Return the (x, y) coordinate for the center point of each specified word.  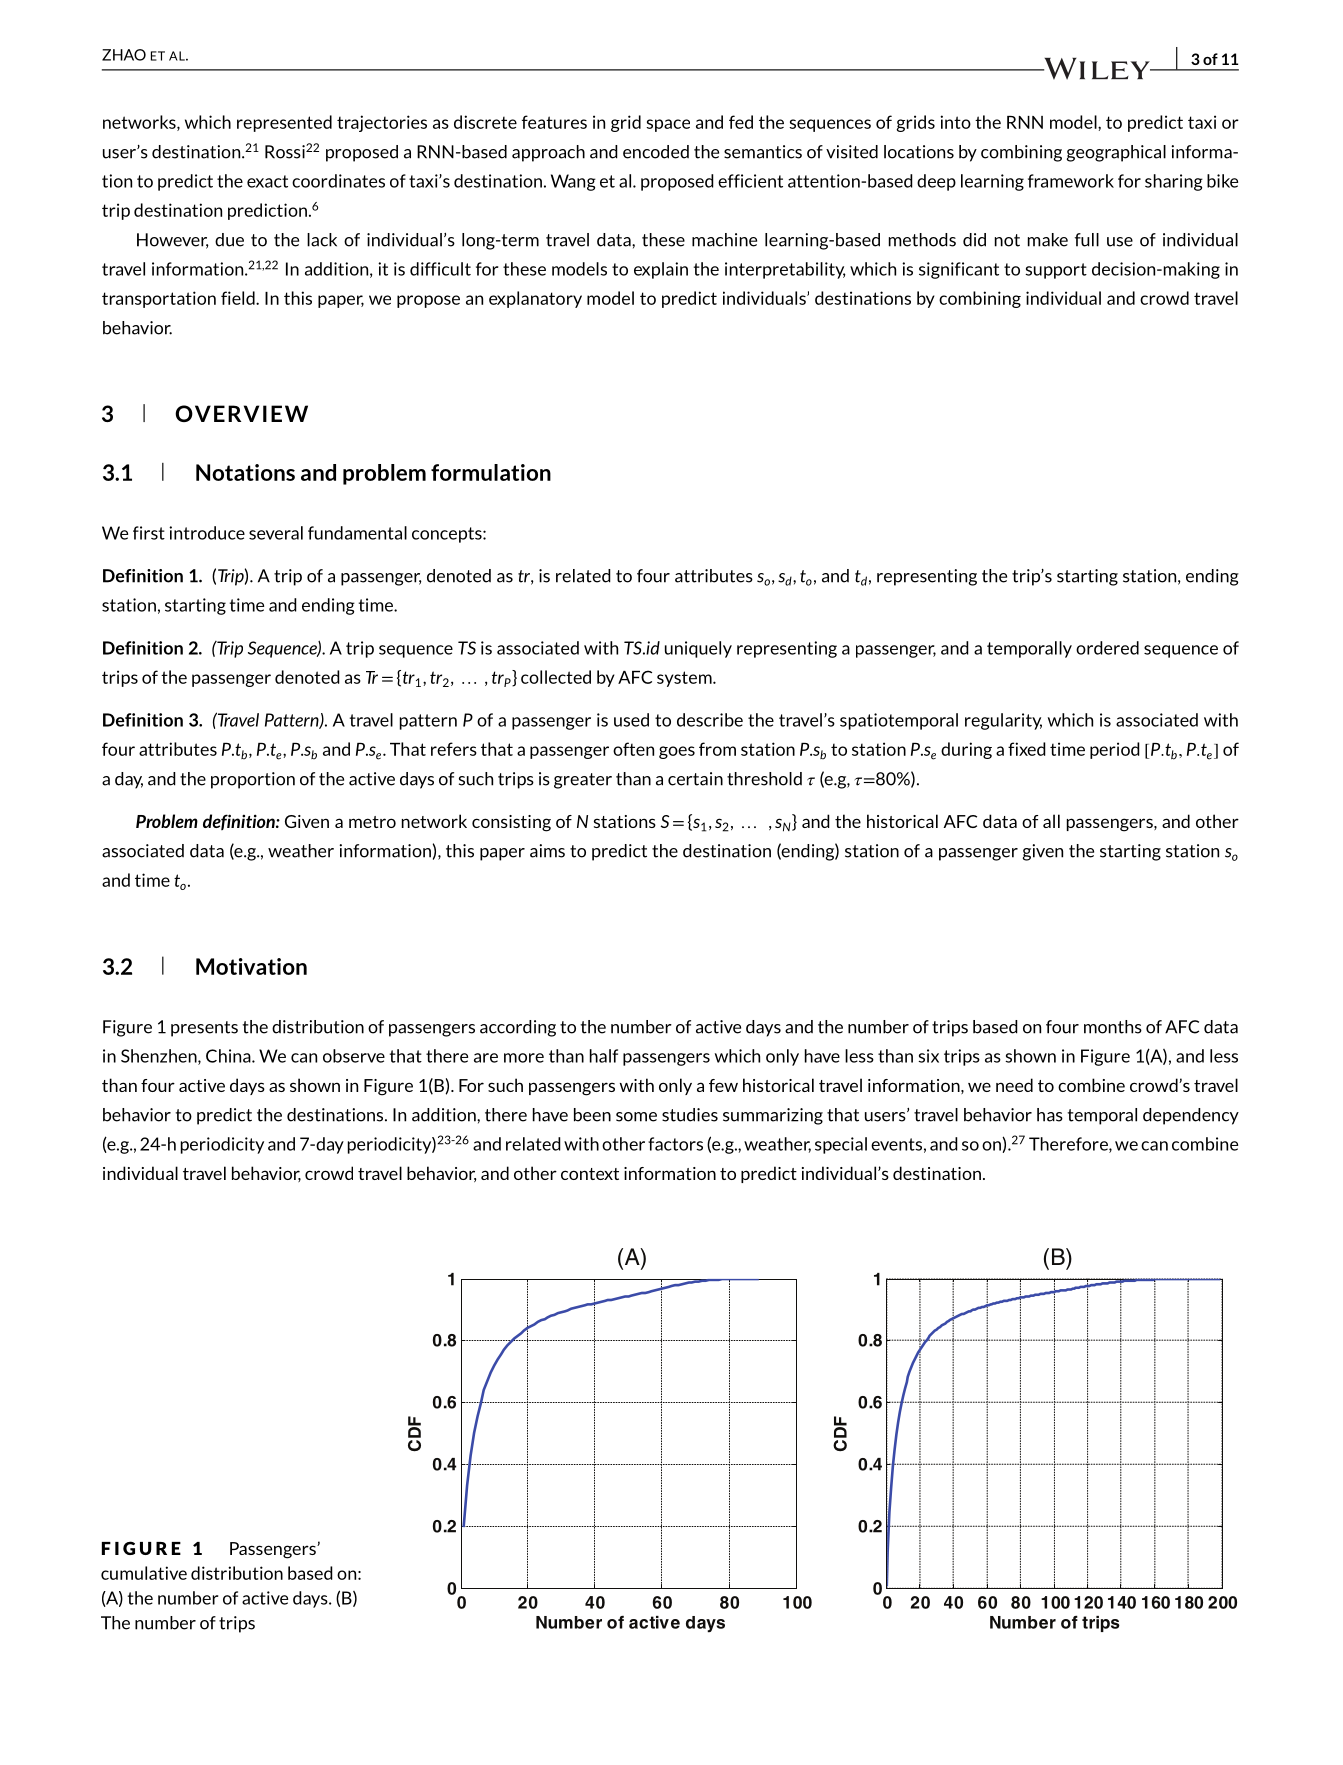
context (590, 1174)
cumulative (144, 1573)
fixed (1027, 749)
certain (695, 779)
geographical (1116, 153)
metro (372, 822)
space (668, 125)
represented (284, 123)
